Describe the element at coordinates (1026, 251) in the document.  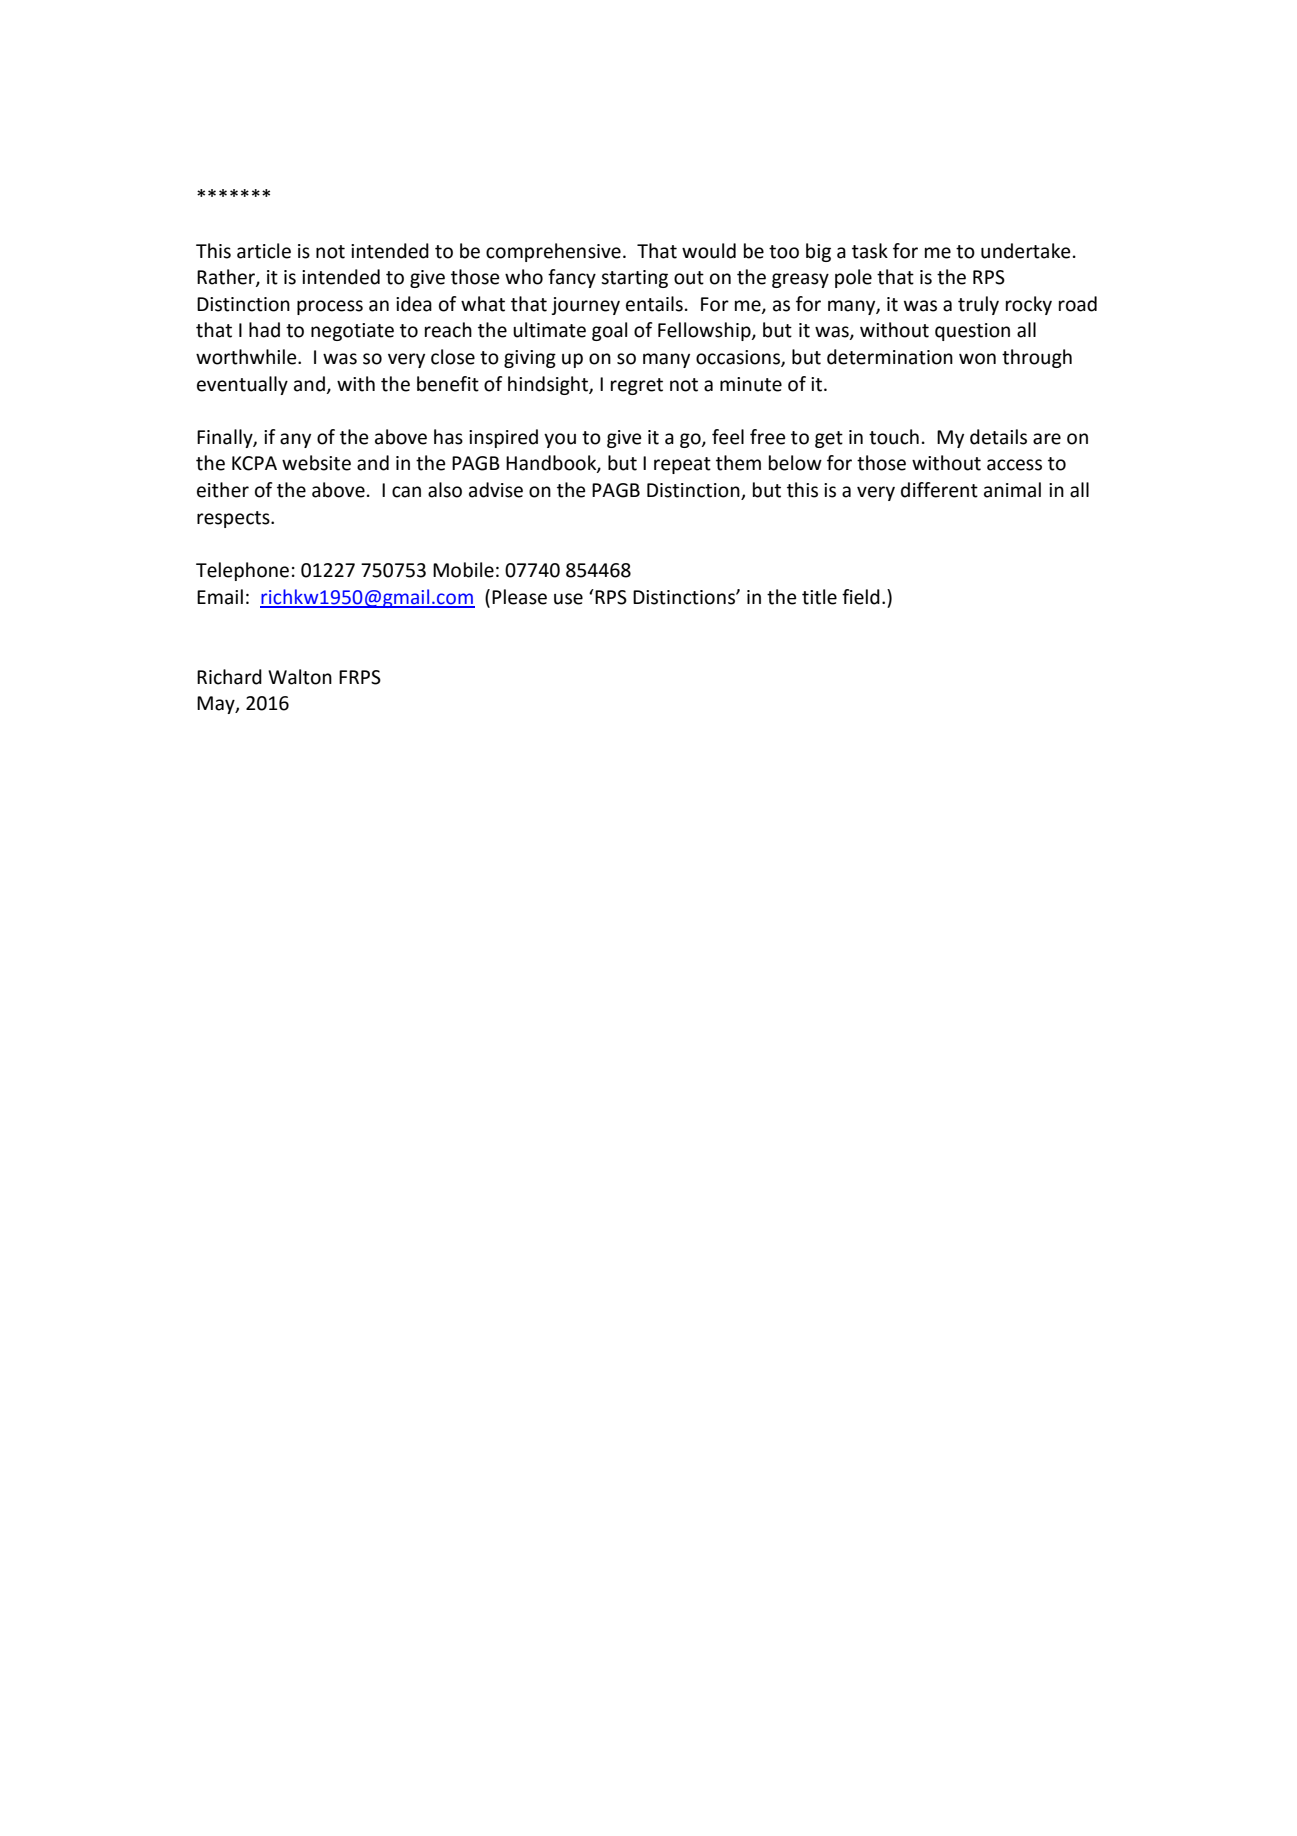
I see `undertake` at that location.
